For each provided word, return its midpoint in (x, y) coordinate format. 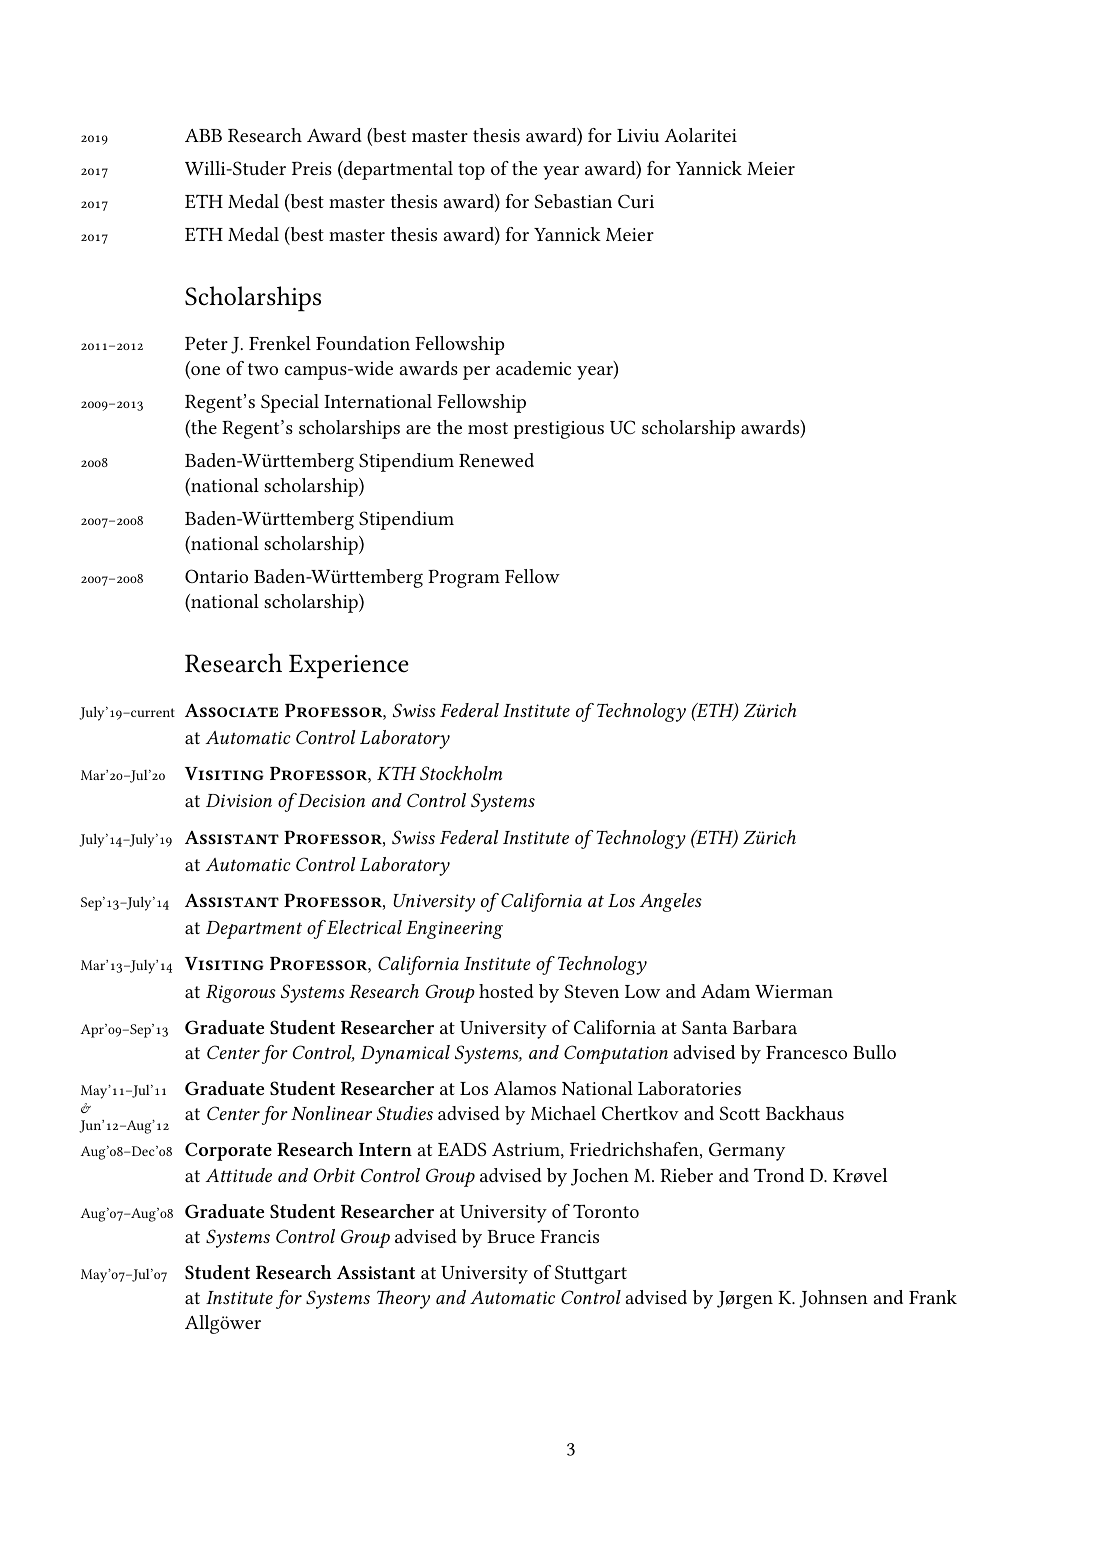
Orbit (334, 1175)
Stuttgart (591, 1274)
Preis (312, 168)
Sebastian (573, 201)
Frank (933, 1297)
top (471, 171)
